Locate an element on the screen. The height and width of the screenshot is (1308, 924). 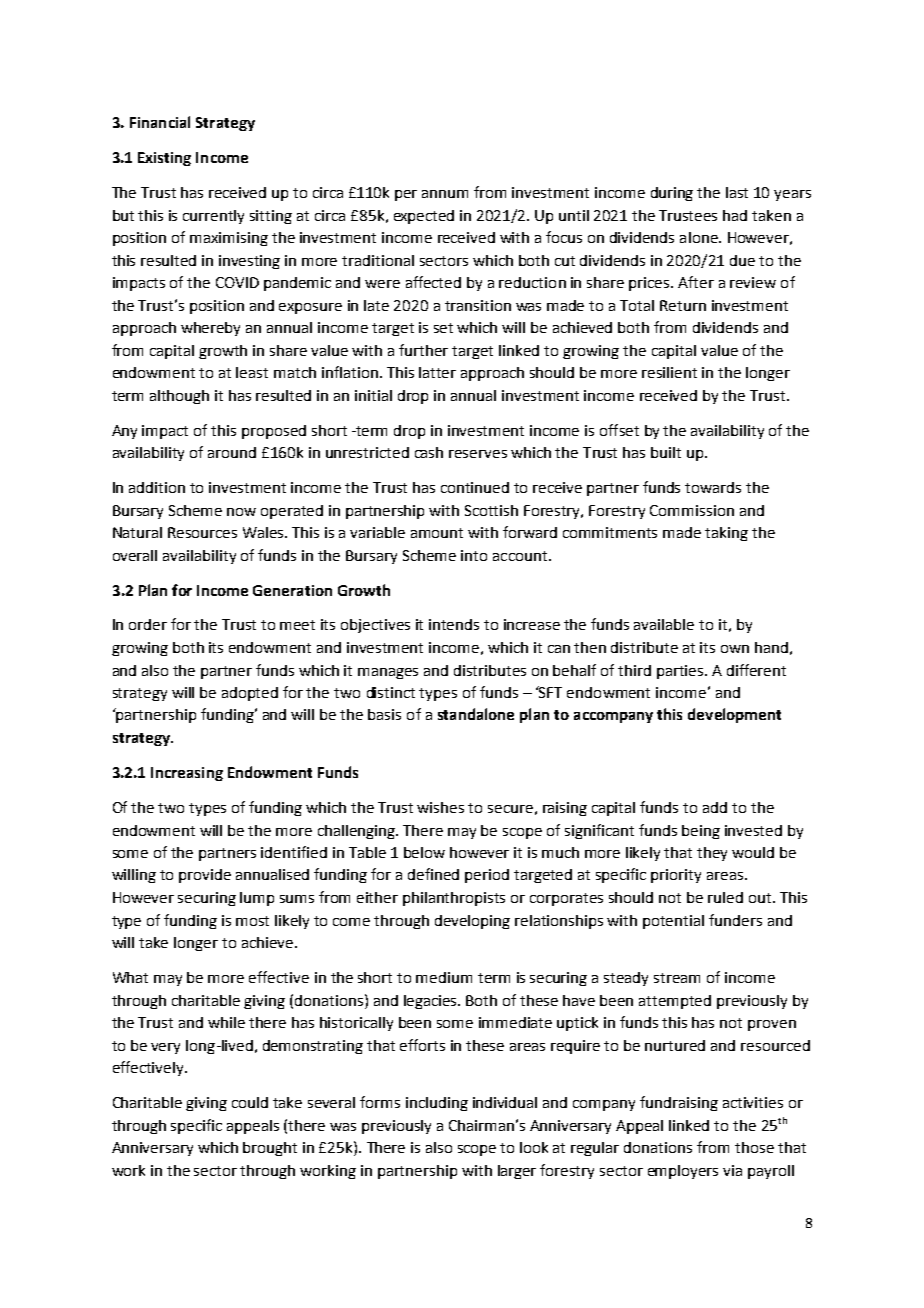
including is located at coordinates (437, 1104).
